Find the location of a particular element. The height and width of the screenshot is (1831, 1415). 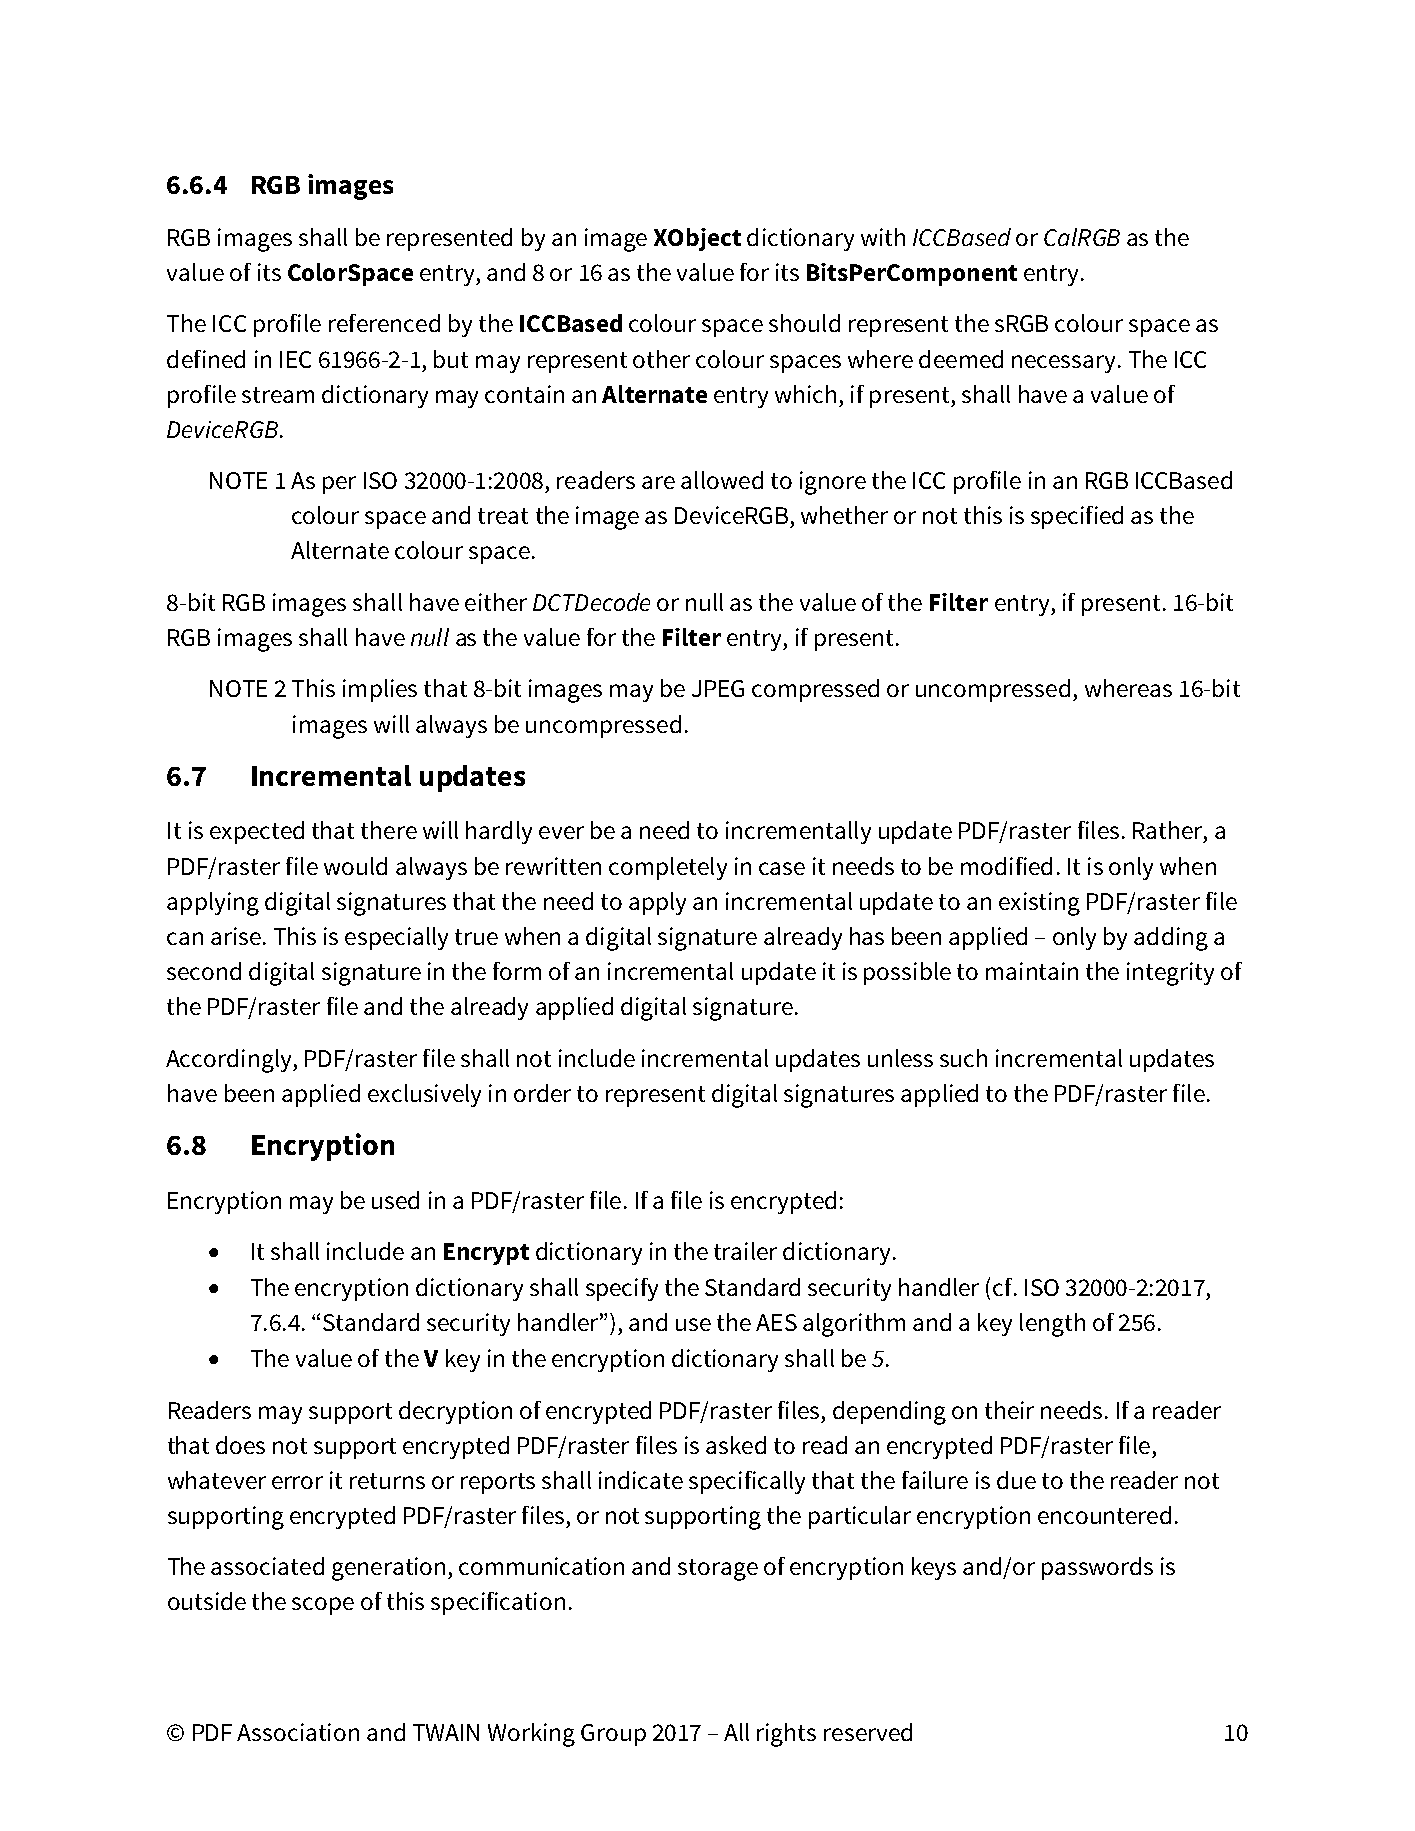

specified is located at coordinates (1077, 517).
